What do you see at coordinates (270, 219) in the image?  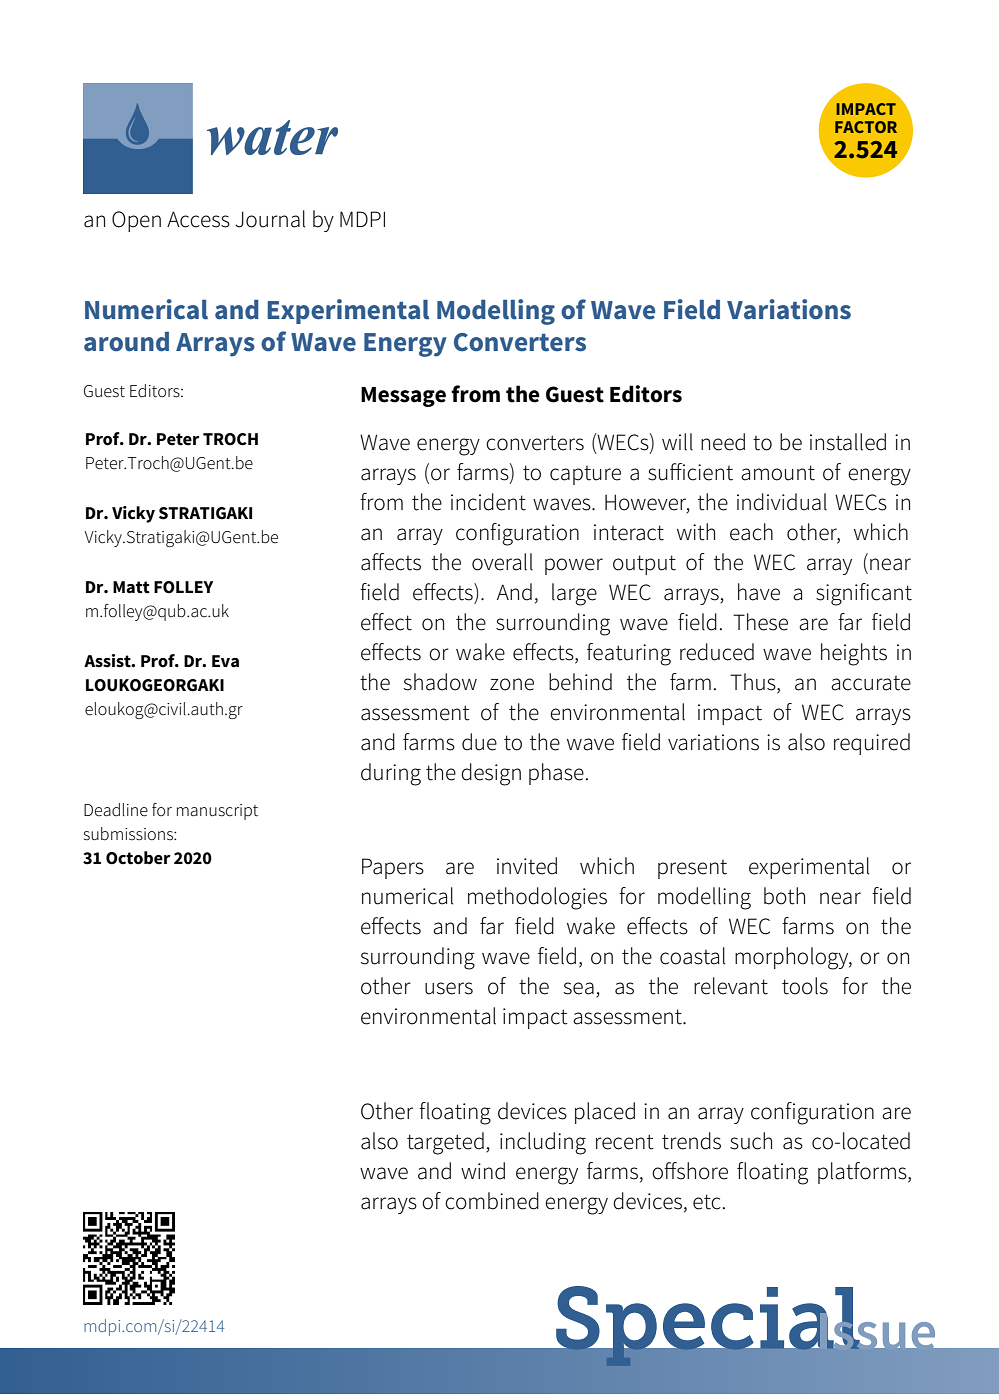 I see `Journal` at bounding box center [270, 219].
